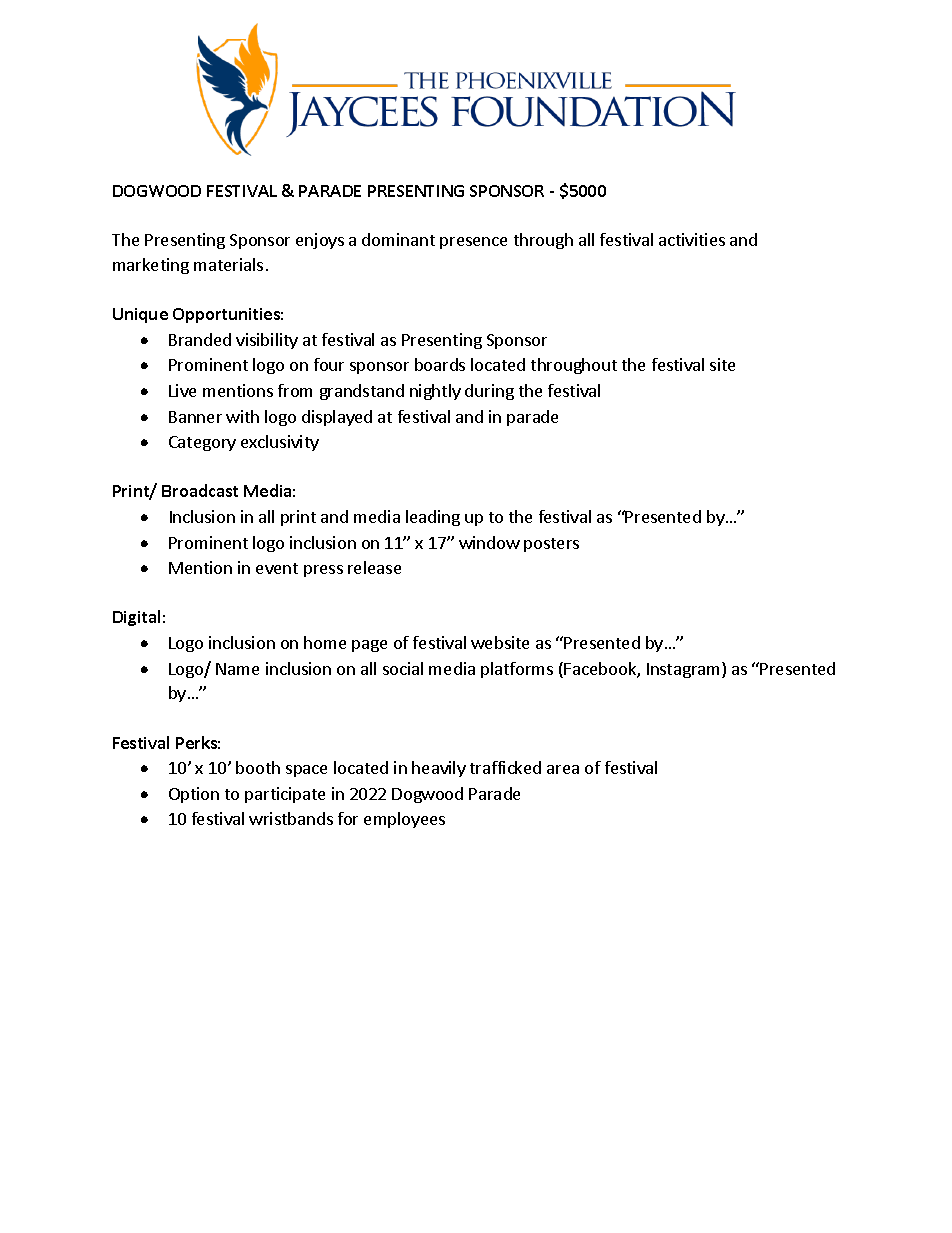 The height and width of the image is (1233, 952). What do you see at coordinates (398, 239) in the image?
I see `dominant` at bounding box center [398, 239].
